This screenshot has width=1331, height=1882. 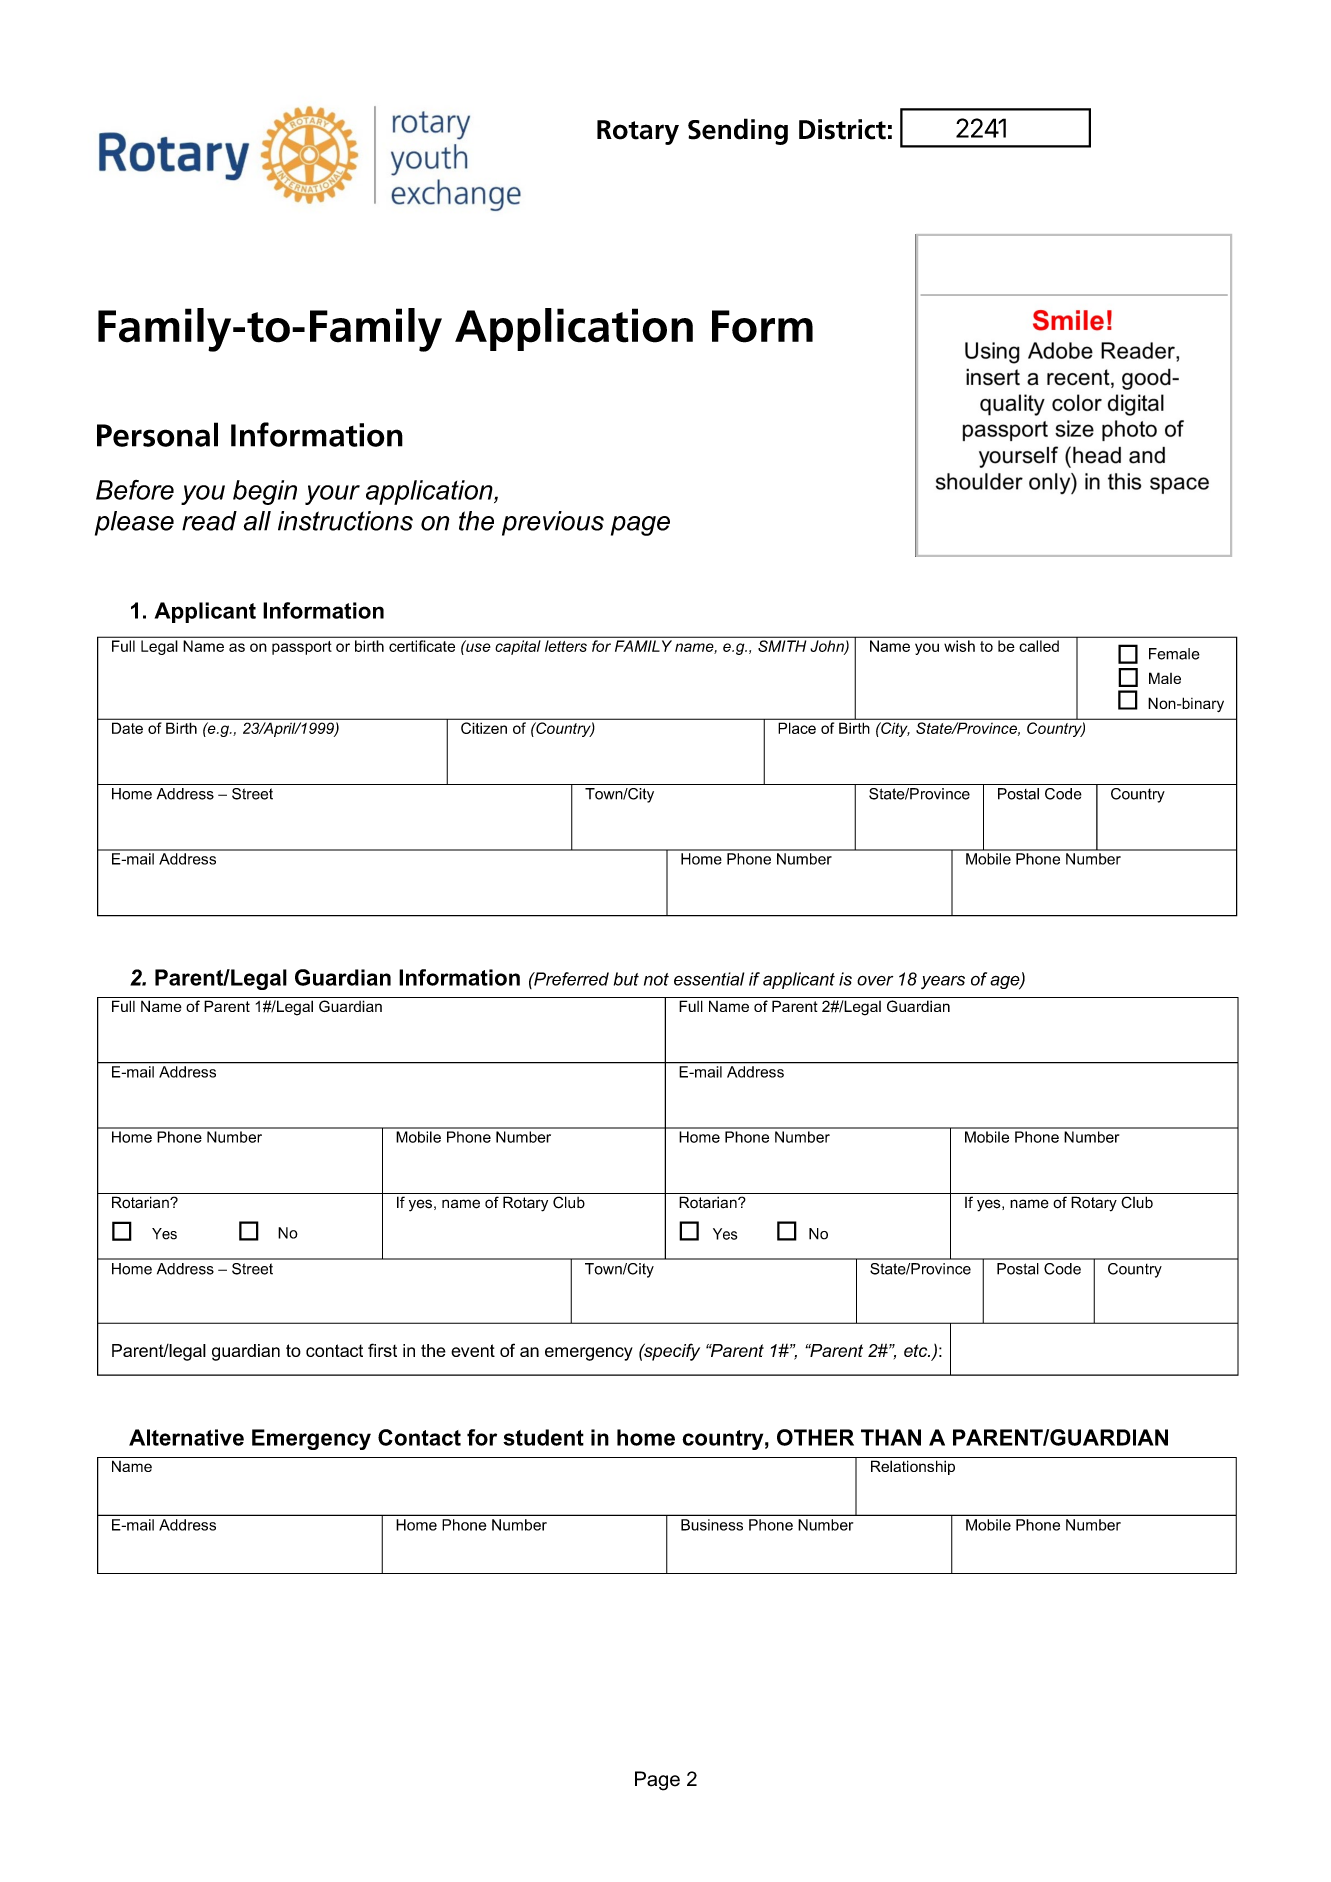 I want to click on but, so click(x=626, y=979).
